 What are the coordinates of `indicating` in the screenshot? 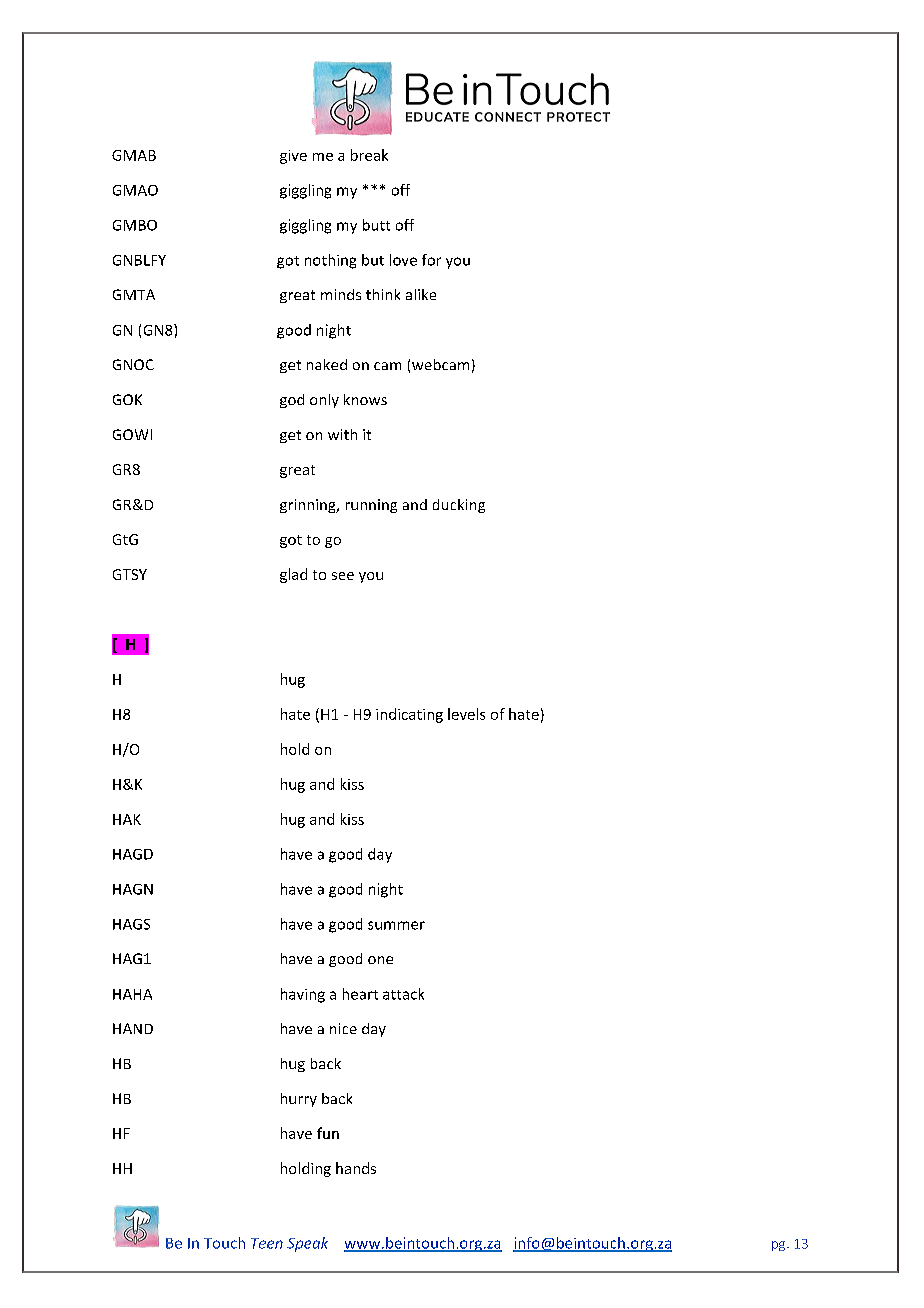 It's located at (409, 715).
